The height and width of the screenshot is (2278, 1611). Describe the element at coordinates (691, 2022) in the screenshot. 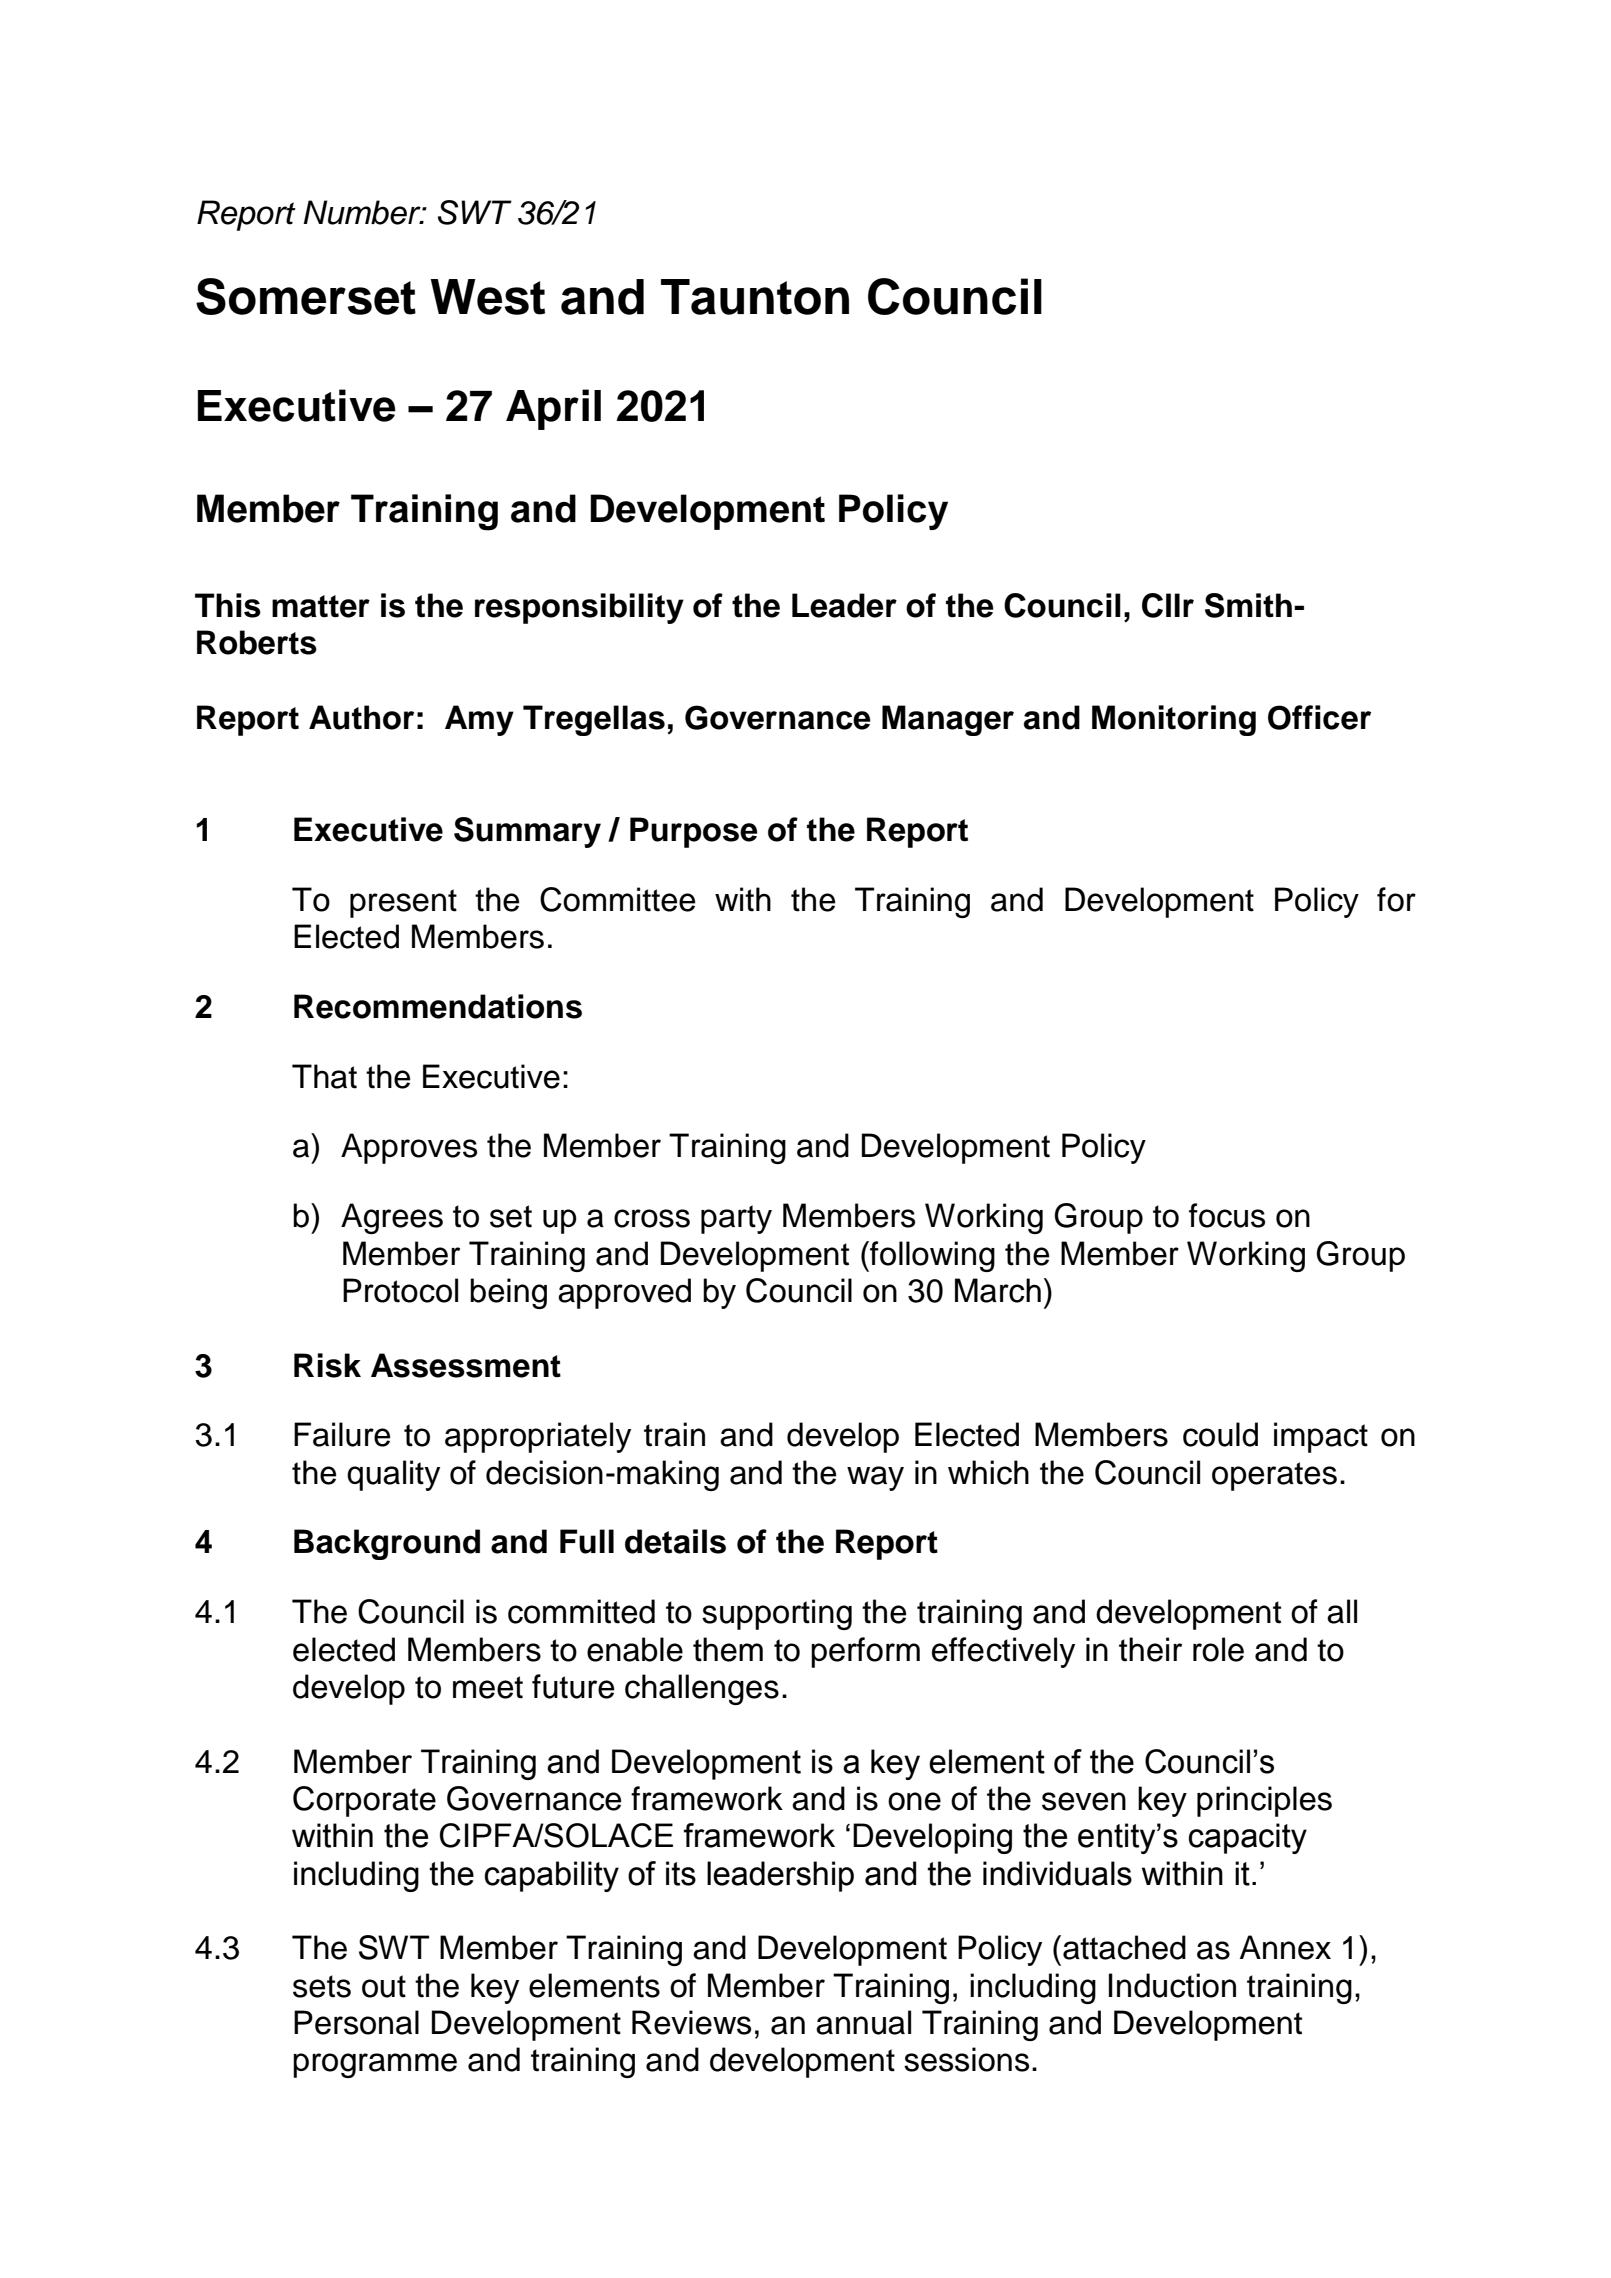

I see `Reviews` at that location.
